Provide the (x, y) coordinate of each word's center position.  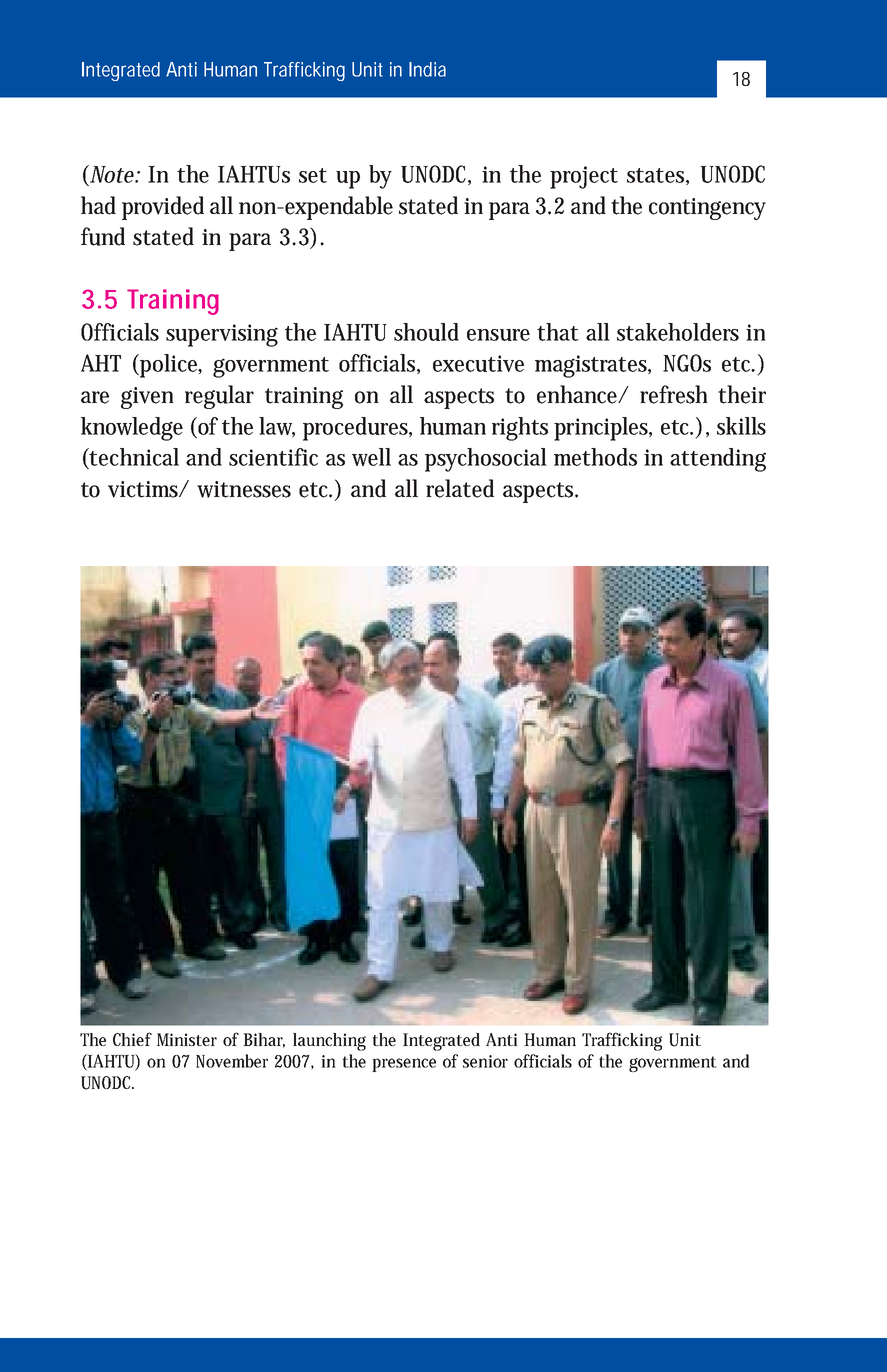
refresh (674, 394)
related (460, 488)
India (427, 69)
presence (404, 1065)
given (147, 398)
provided (163, 208)
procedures (355, 429)
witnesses (244, 489)
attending (718, 460)
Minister (187, 1039)
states (655, 175)
